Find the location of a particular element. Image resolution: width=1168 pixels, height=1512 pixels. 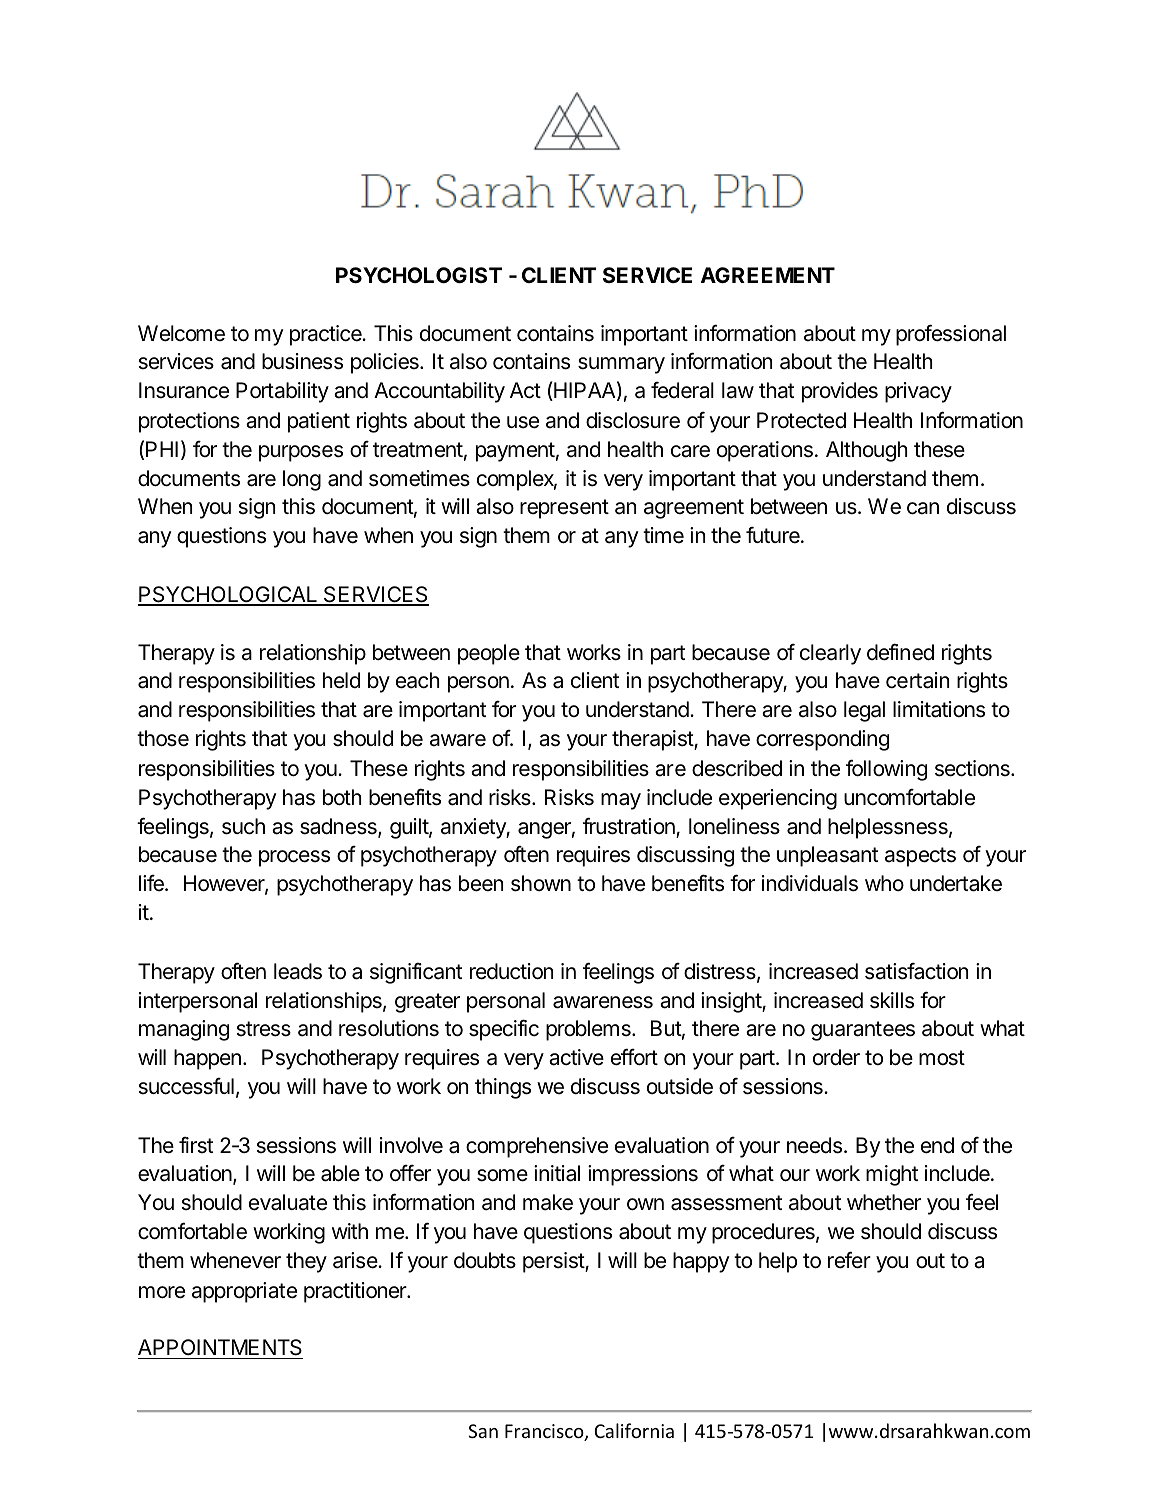

such is located at coordinates (243, 826).
